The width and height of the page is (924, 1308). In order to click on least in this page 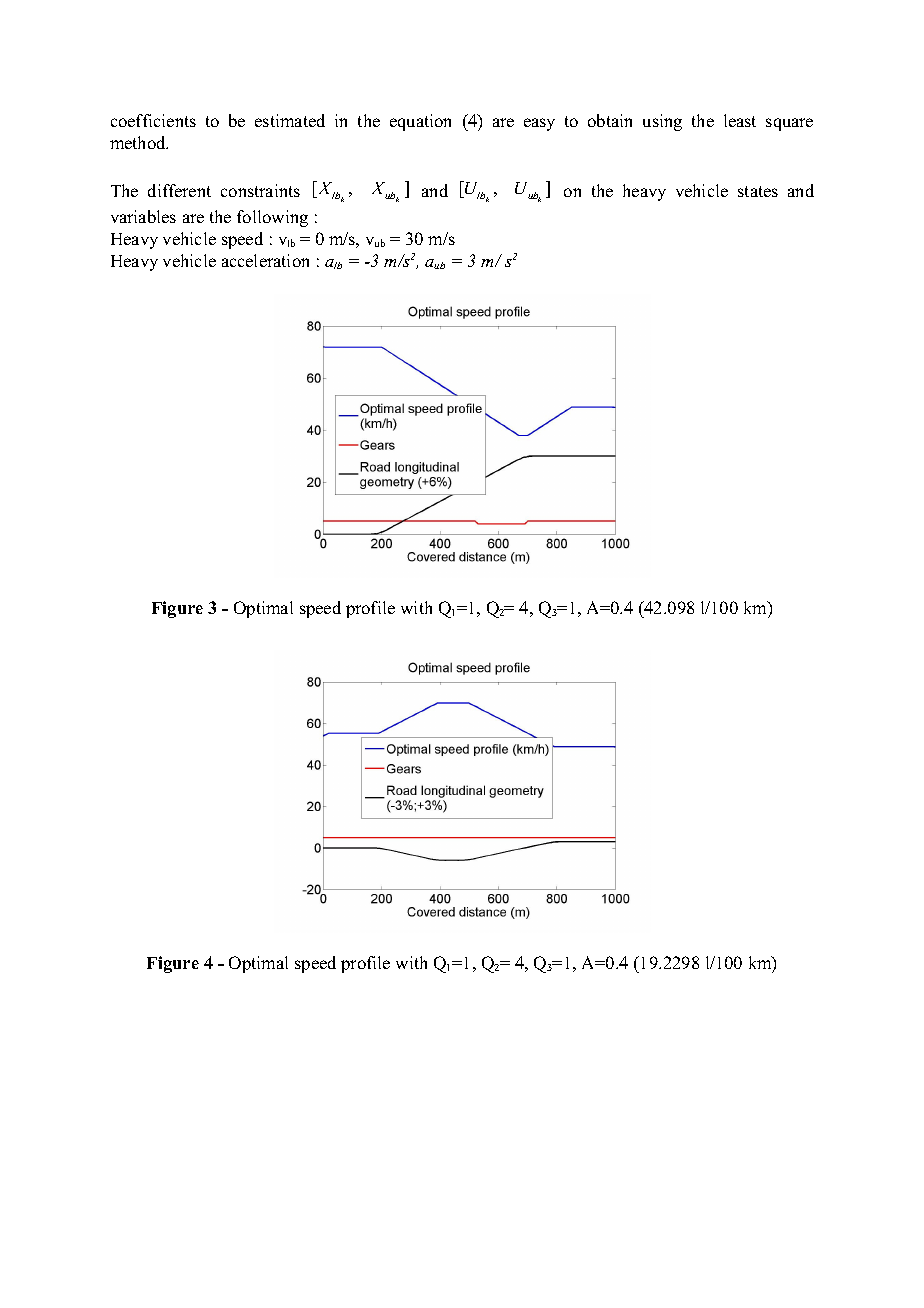, I will do `click(740, 120)`.
